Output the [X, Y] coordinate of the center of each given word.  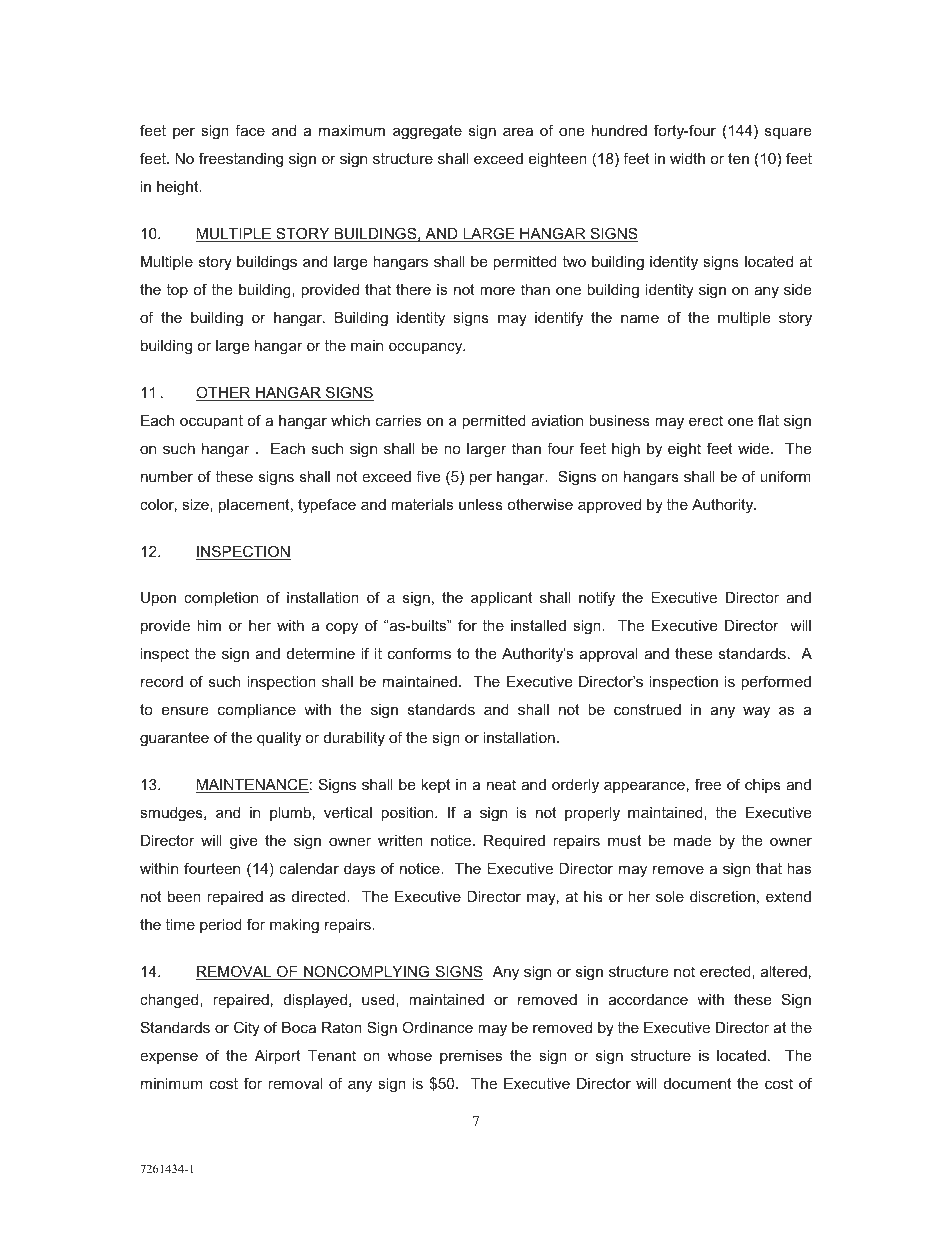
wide [755, 448]
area [518, 131]
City [247, 1029]
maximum [352, 130]
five [428, 476]
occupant [211, 422]
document [698, 1083]
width [687, 158]
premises [471, 1057]
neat [501, 784]
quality [279, 739]
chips [763, 786]
